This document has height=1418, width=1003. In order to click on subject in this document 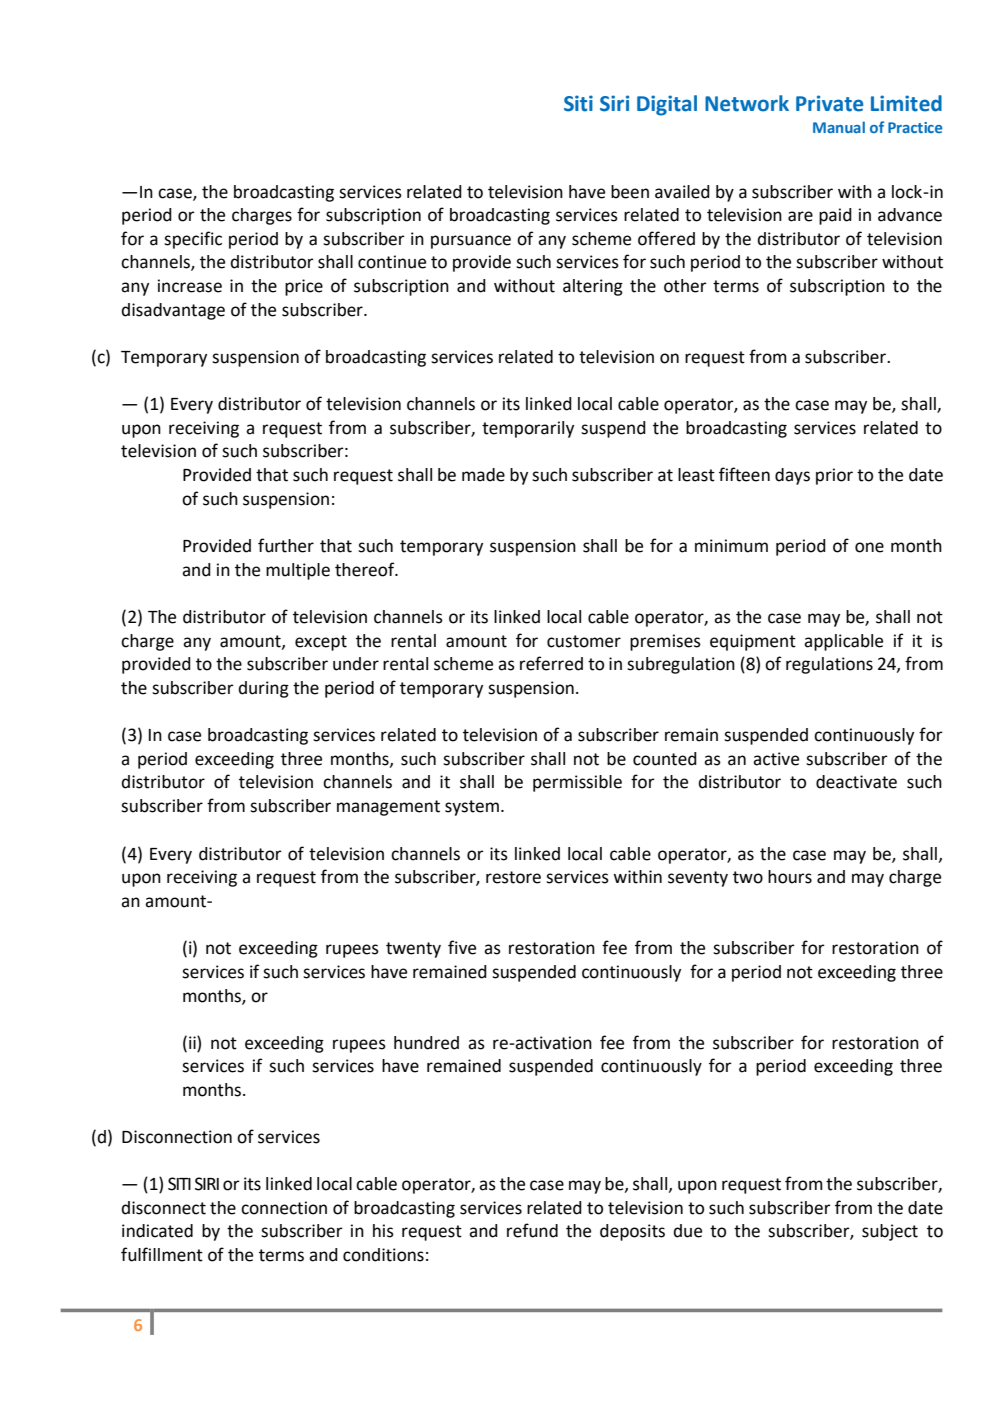, I will do `click(890, 1232)`.
